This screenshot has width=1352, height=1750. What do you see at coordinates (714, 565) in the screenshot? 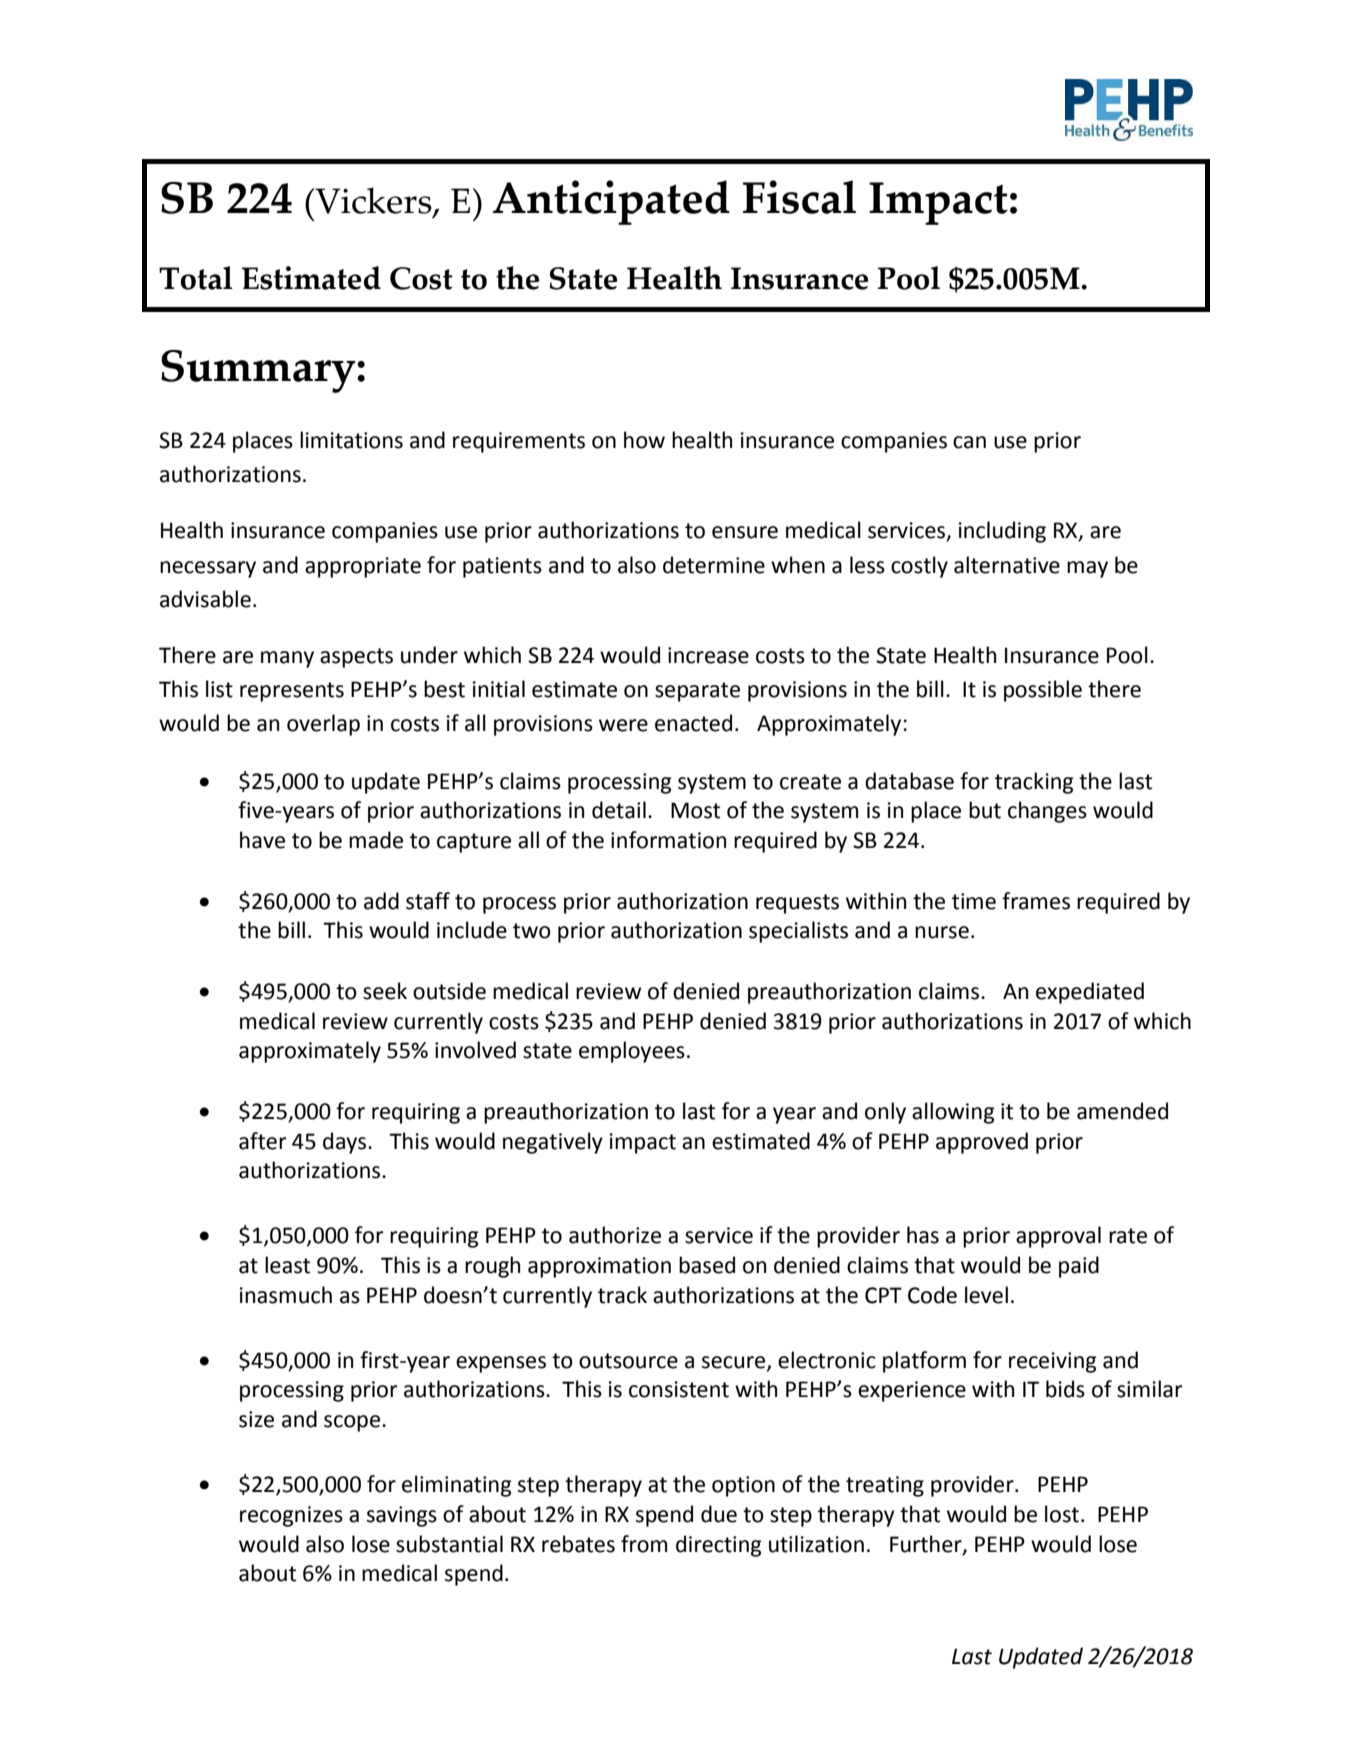
I see `determine` at bounding box center [714, 565].
